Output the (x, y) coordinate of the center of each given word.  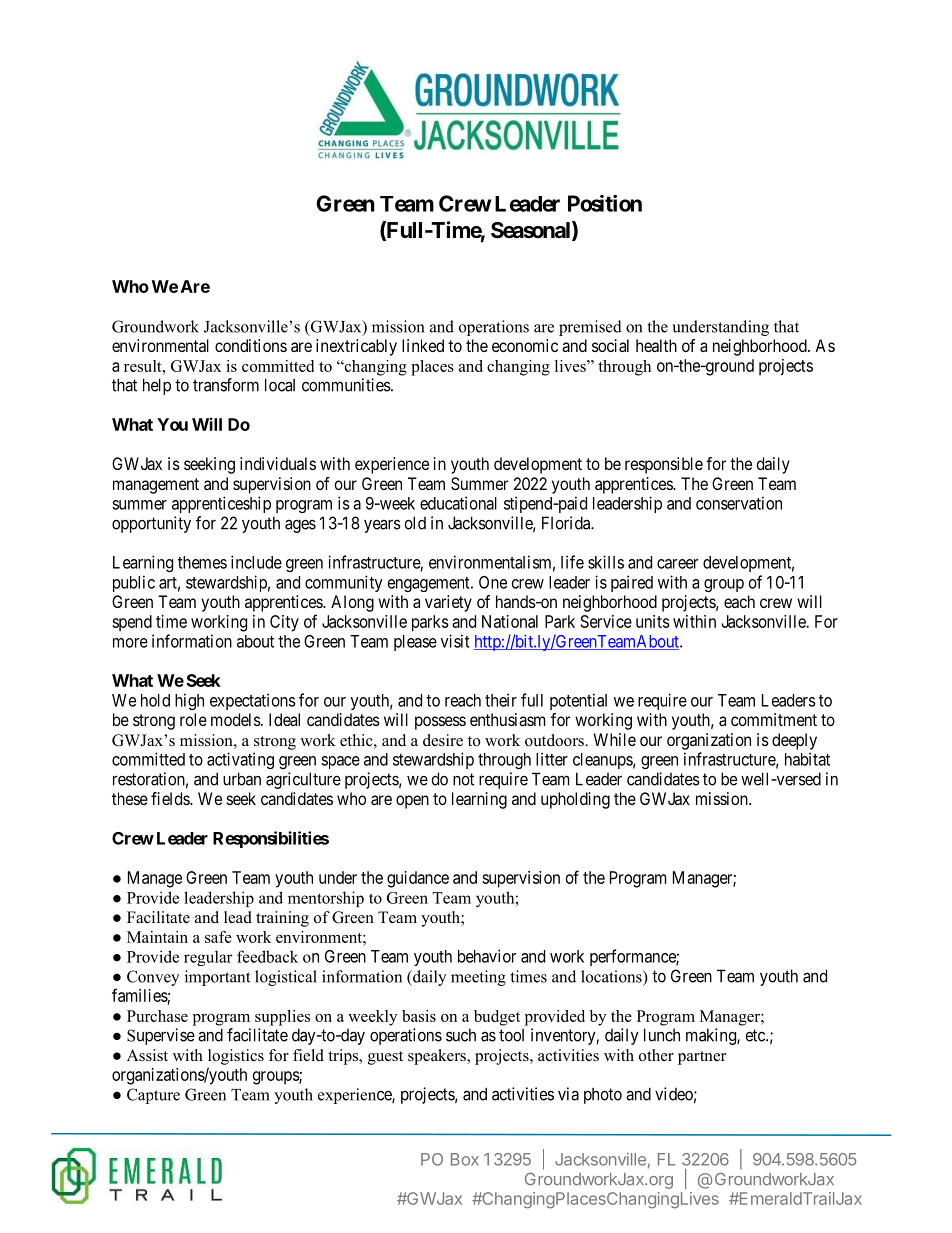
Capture (153, 1096)
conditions (251, 345)
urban (242, 779)
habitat (807, 759)
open (412, 802)
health (656, 345)
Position (605, 203)
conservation (739, 503)
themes (202, 562)
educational (458, 503)
